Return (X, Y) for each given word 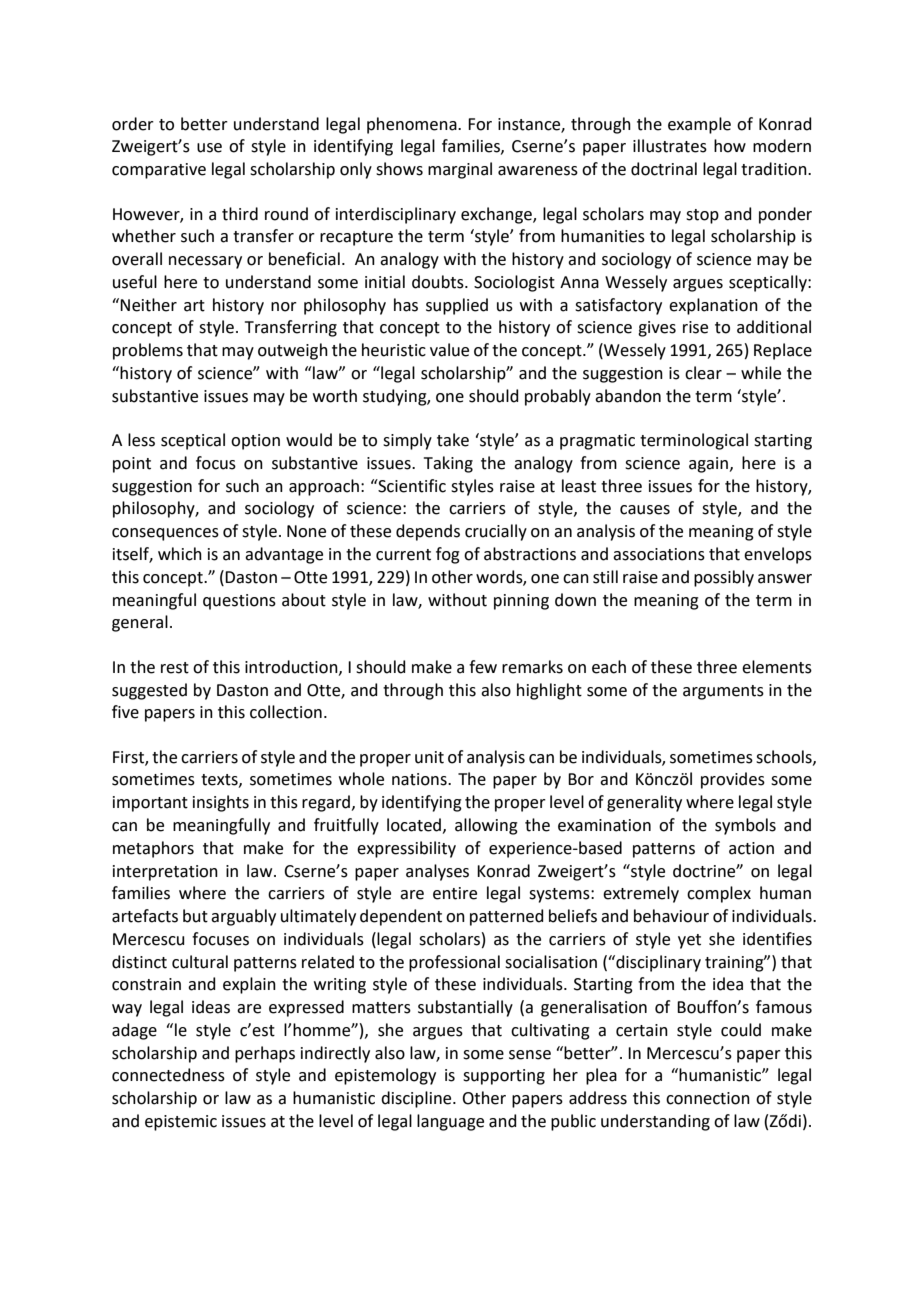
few (483, 667)
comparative (159, 171)
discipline (417, 1099)
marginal (460, 170)
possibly (724, 578)
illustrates (670, 146)
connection (708, 1098)
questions (239, 602)
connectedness (168, 1075)
